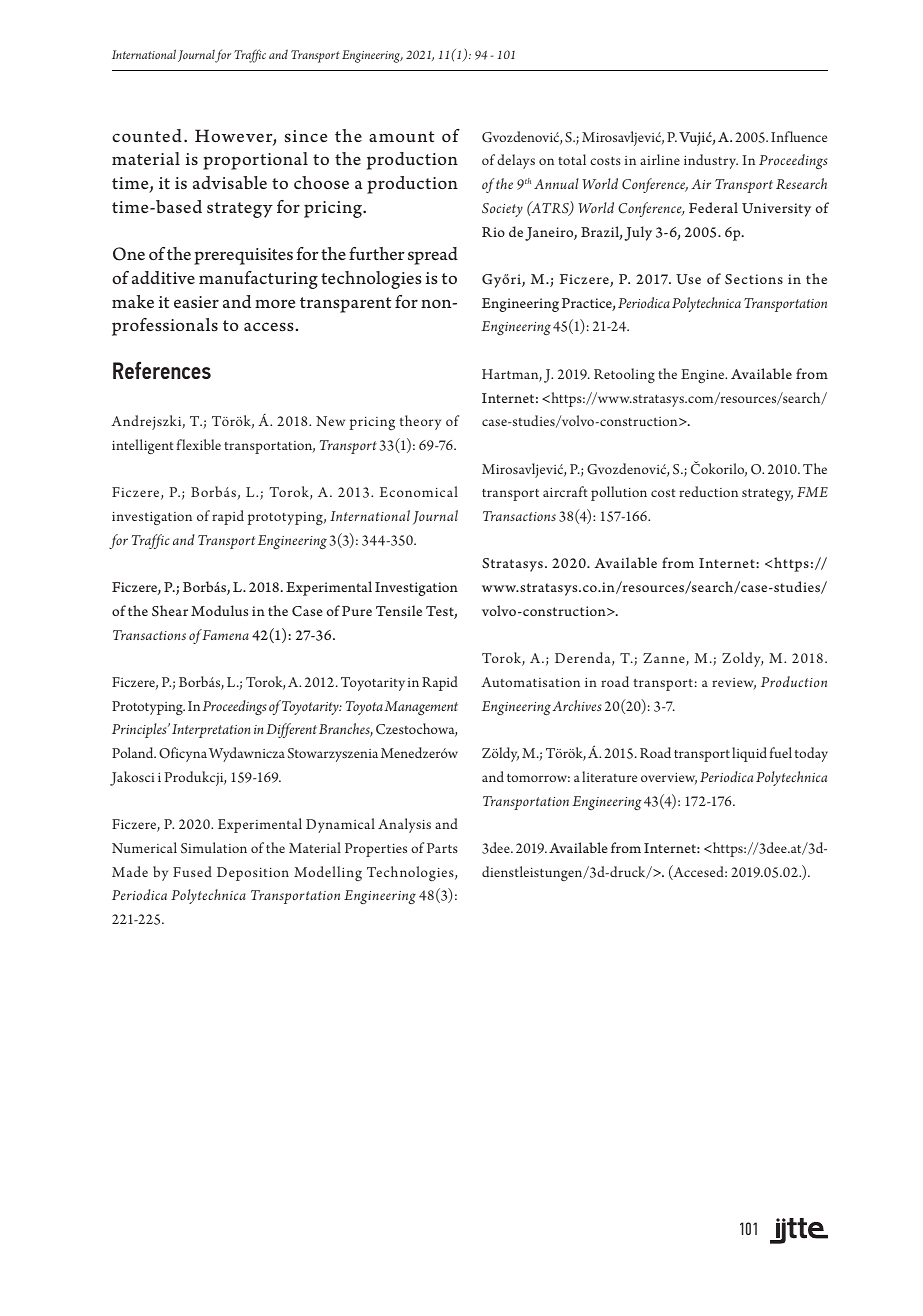 This document has width=923, height=1316. Describe the element at coordinates (516, 161) in the document. I see `delays` at that location.
